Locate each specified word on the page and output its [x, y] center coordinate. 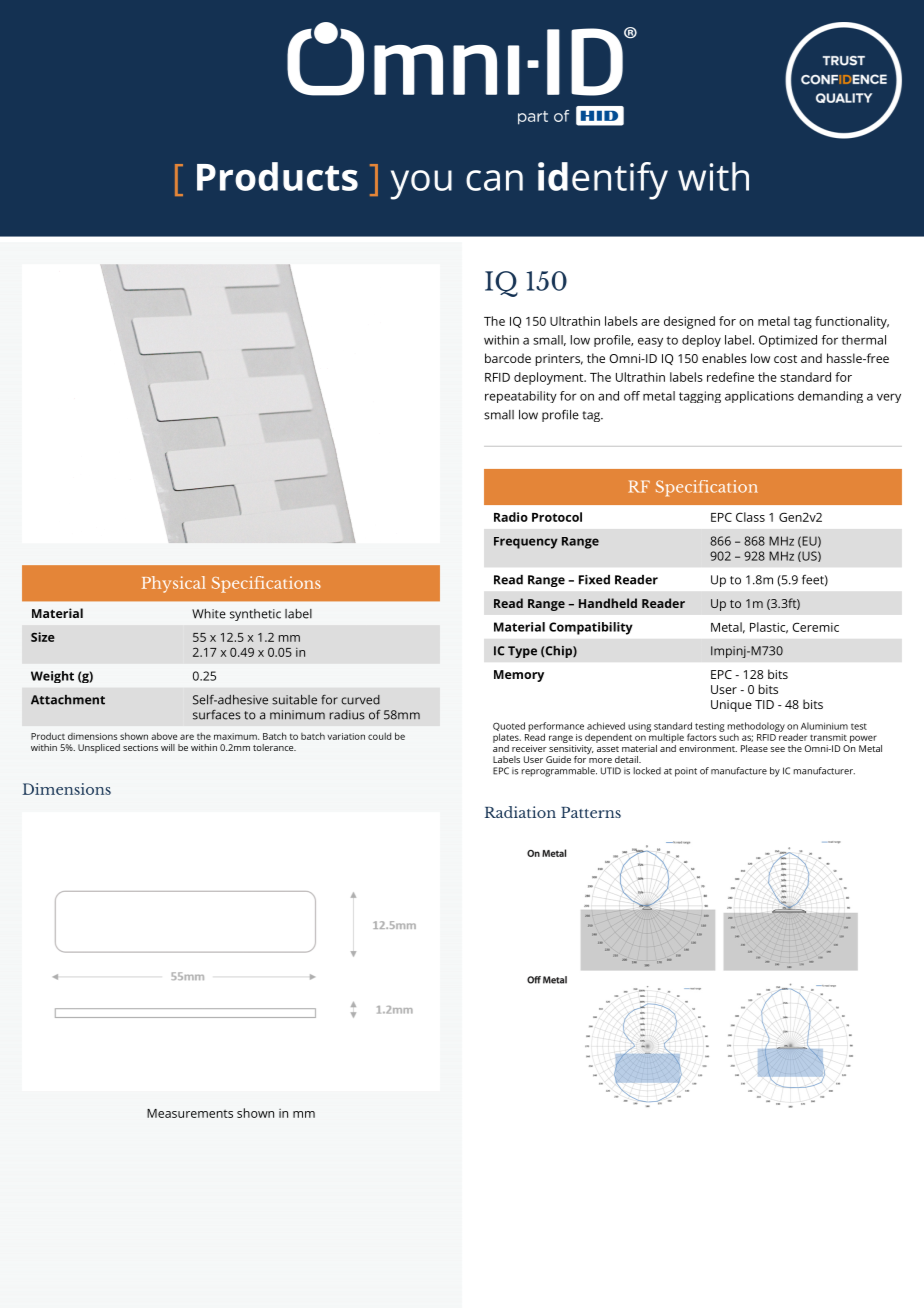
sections [140, 747]
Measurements [190, 1113]
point [686, 772]
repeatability [521, 397]
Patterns [591, 812]
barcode [508, 358]
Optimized [788, 341]
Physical [174, 584]
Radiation [520, 812]
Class [750, 517]
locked [647, 771]
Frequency [526, 543]
